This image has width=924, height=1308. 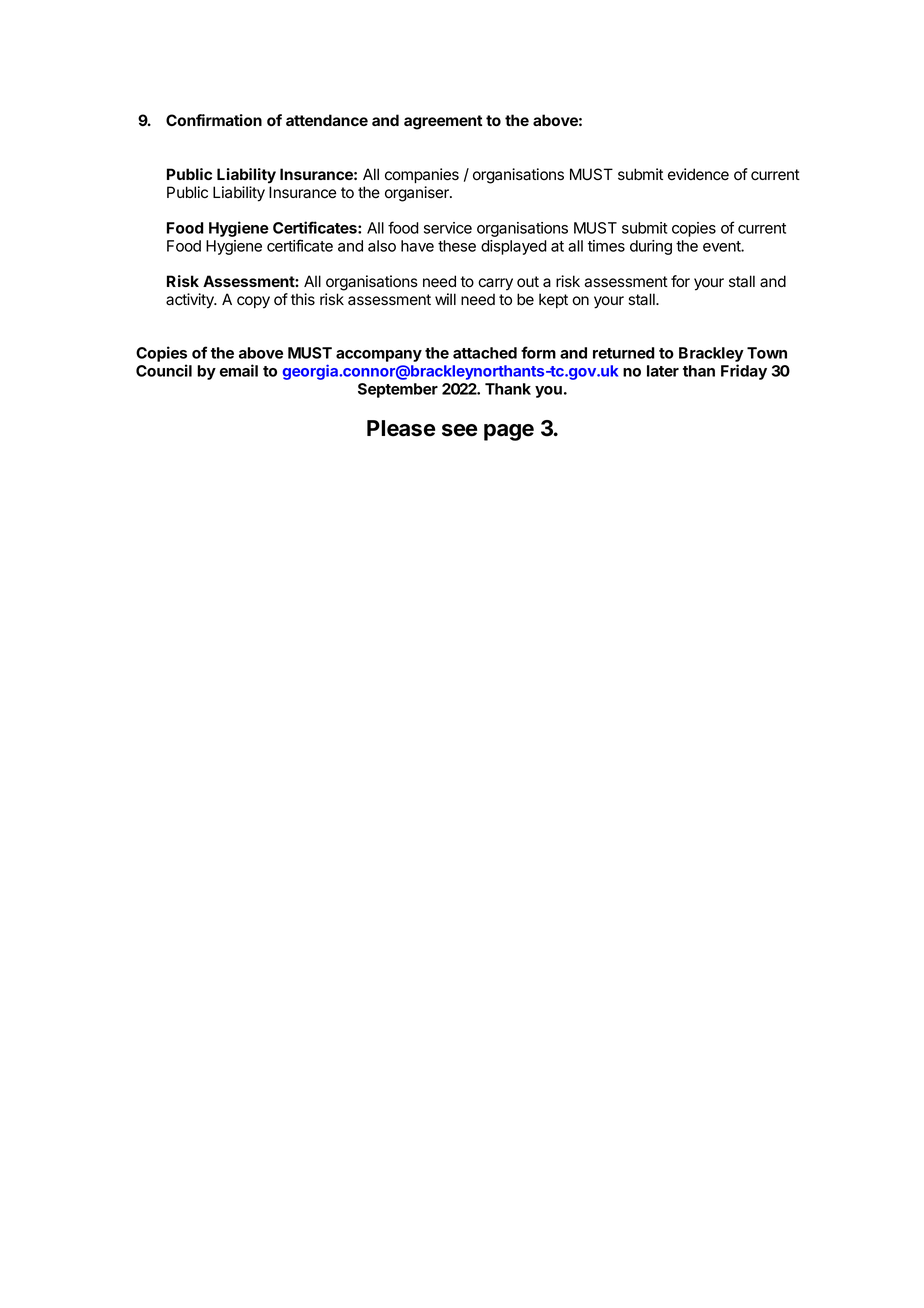 What do you see at coordinates (698, 174) in the image?
I see `evidence` at bounding box center [698, 174].
